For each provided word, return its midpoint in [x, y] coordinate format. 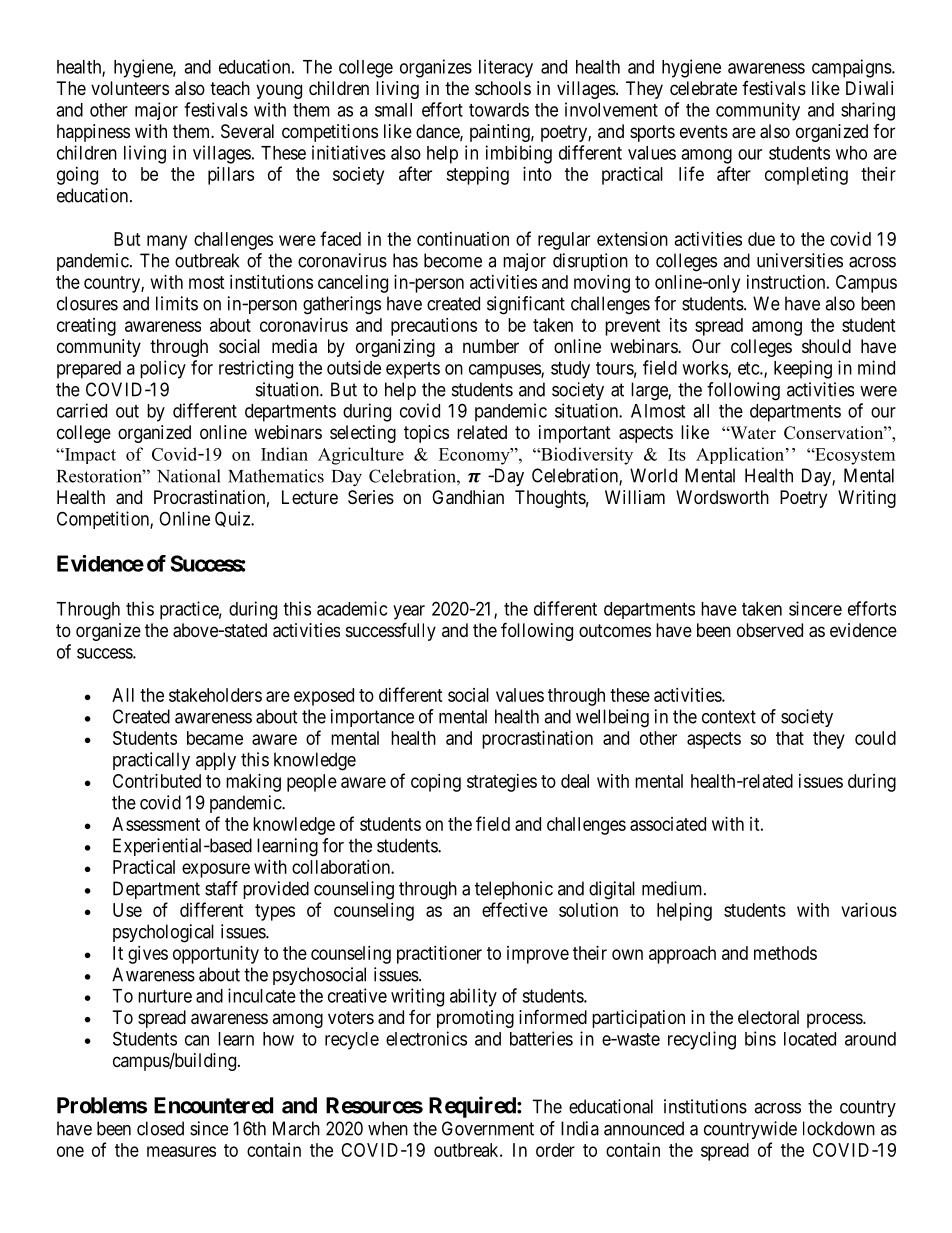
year [409, 612]
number [491, 346]
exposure [216, 870]
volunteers [130, 88]
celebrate [703, 88]
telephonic [514, 890]
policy [163, 369]
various [869, 910]
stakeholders [215, 695]
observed [770, 630]
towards [499, 110]
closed [160, 1128]
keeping [803, 369]
